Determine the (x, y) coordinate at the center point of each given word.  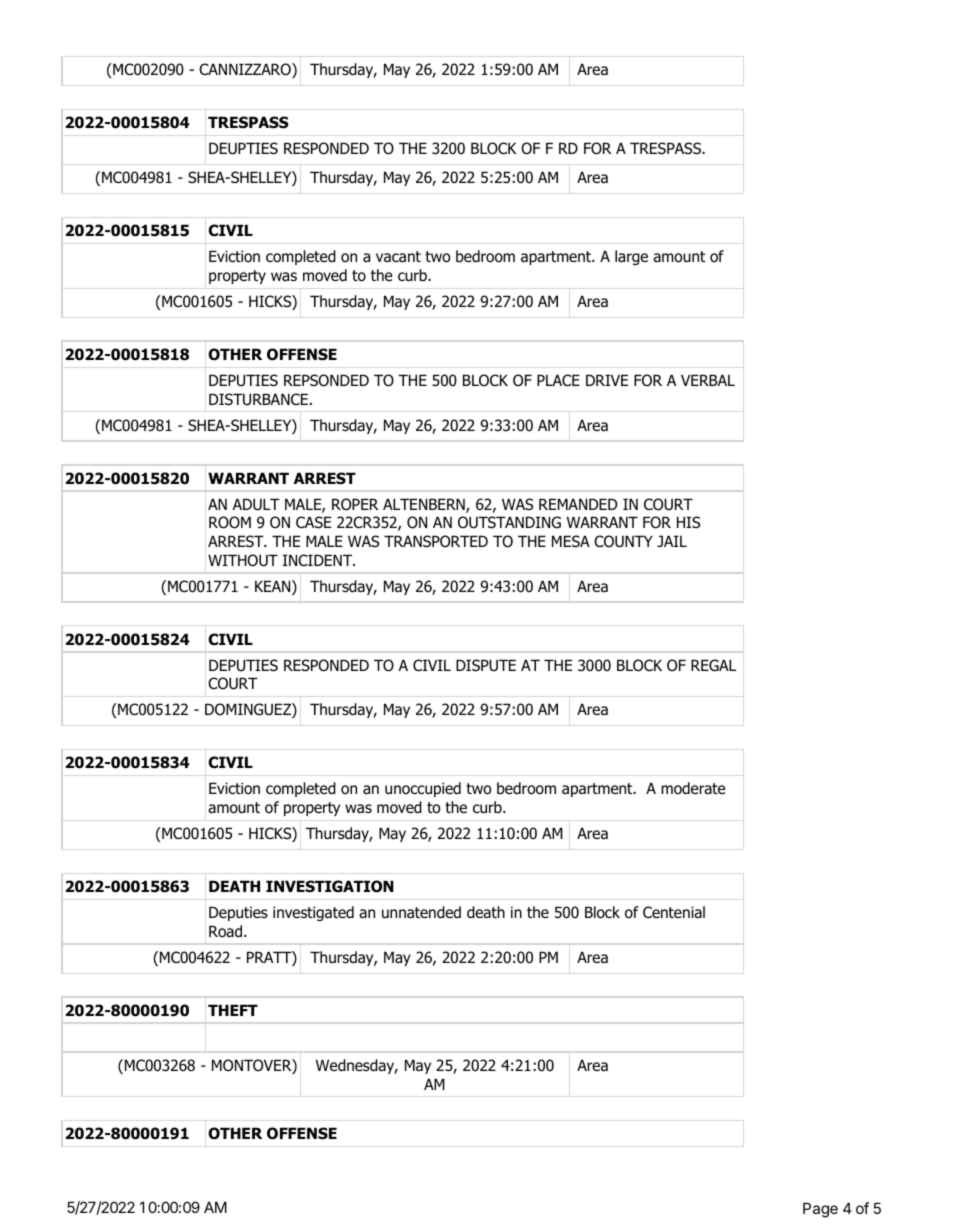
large (631, 257)
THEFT (233, 1010)
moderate (693, 788)
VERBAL (708, 380)
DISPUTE (486, 665)
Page (820, 1210)
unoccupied (423, 789)
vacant (398, 257)
